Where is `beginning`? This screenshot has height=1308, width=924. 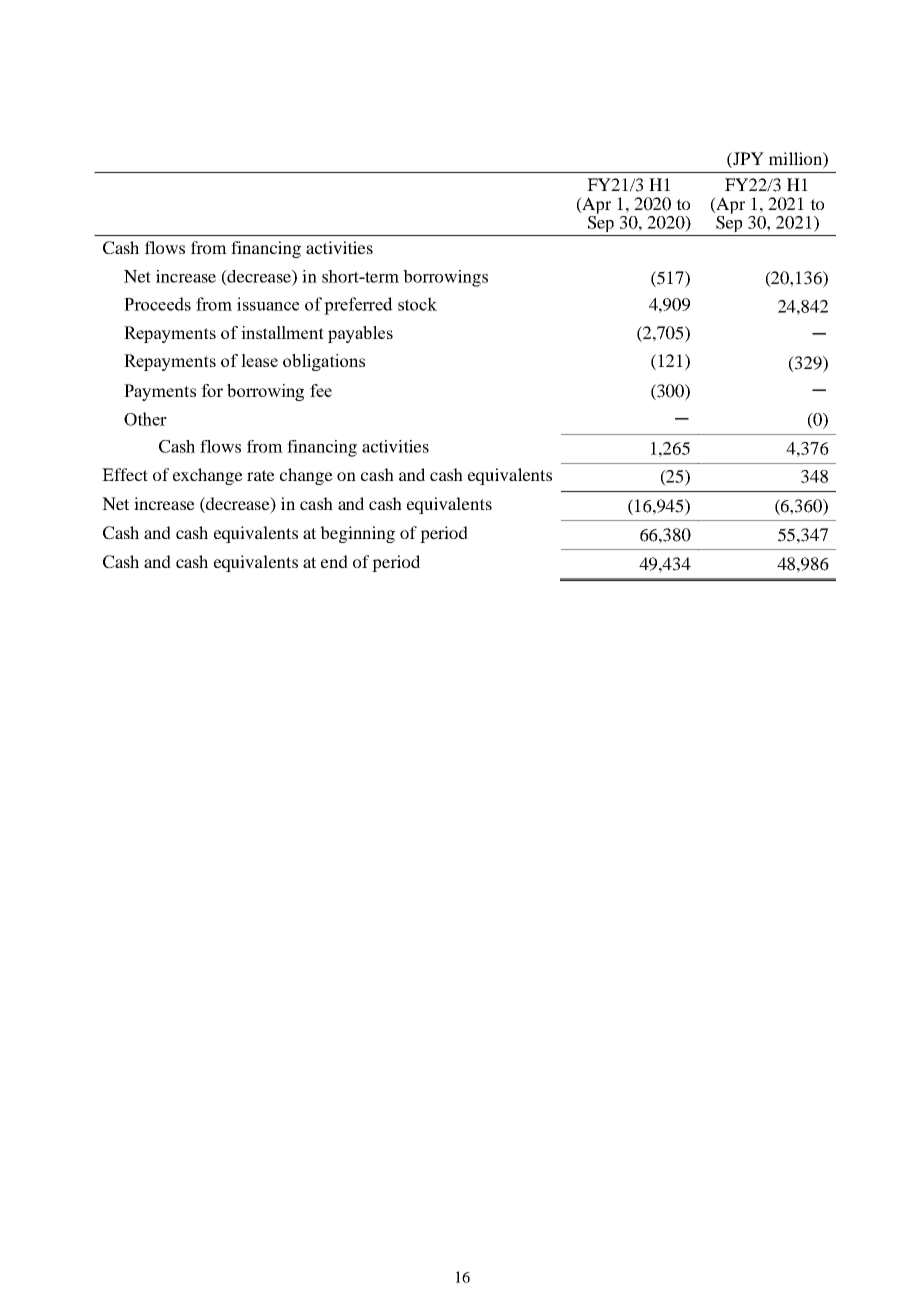 beginning is located at coordinates (357, 534).
